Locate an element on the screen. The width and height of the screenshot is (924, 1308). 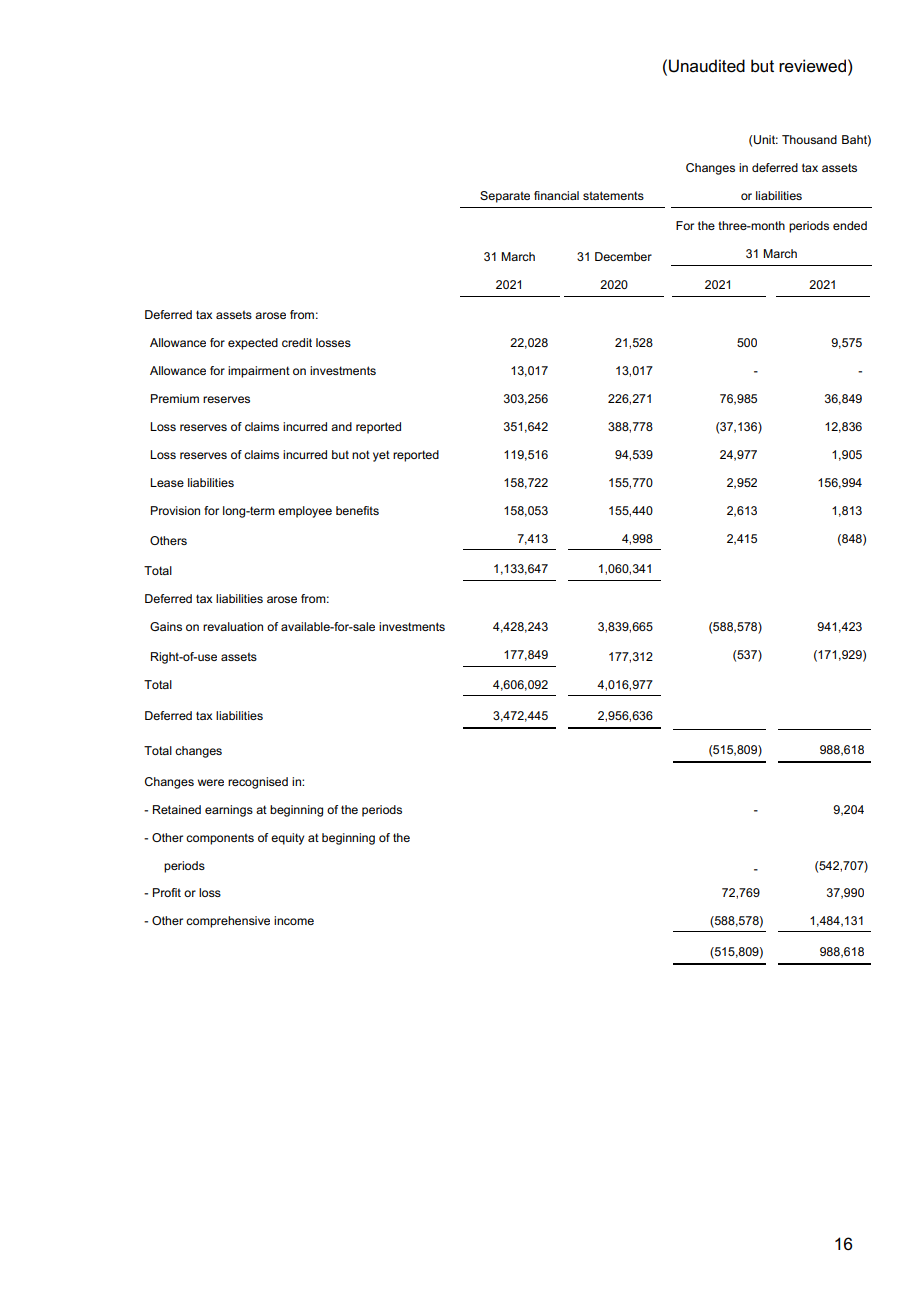
income is located at coordinates (294, 920).
